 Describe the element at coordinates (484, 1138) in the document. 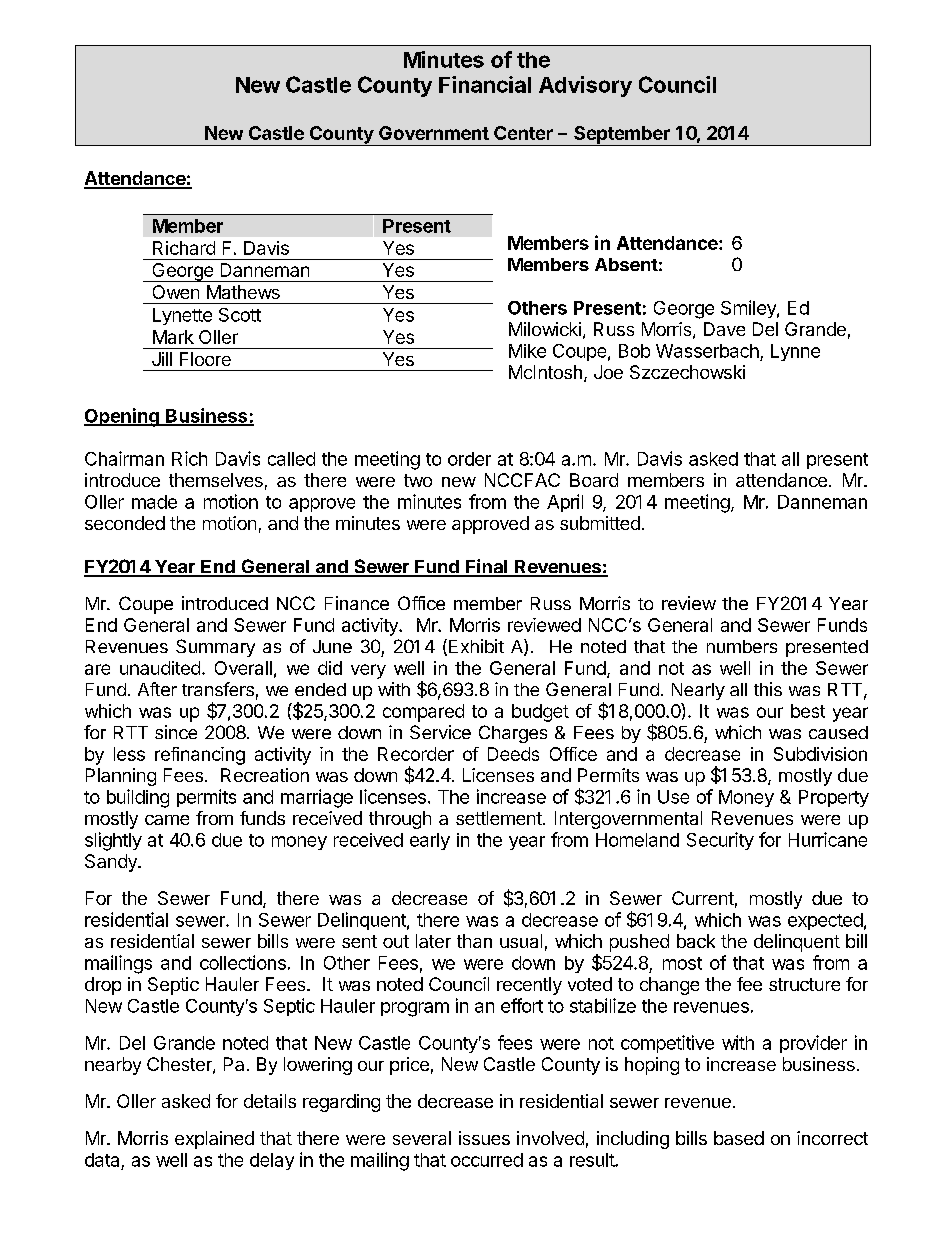

I see `issues` at that location.
